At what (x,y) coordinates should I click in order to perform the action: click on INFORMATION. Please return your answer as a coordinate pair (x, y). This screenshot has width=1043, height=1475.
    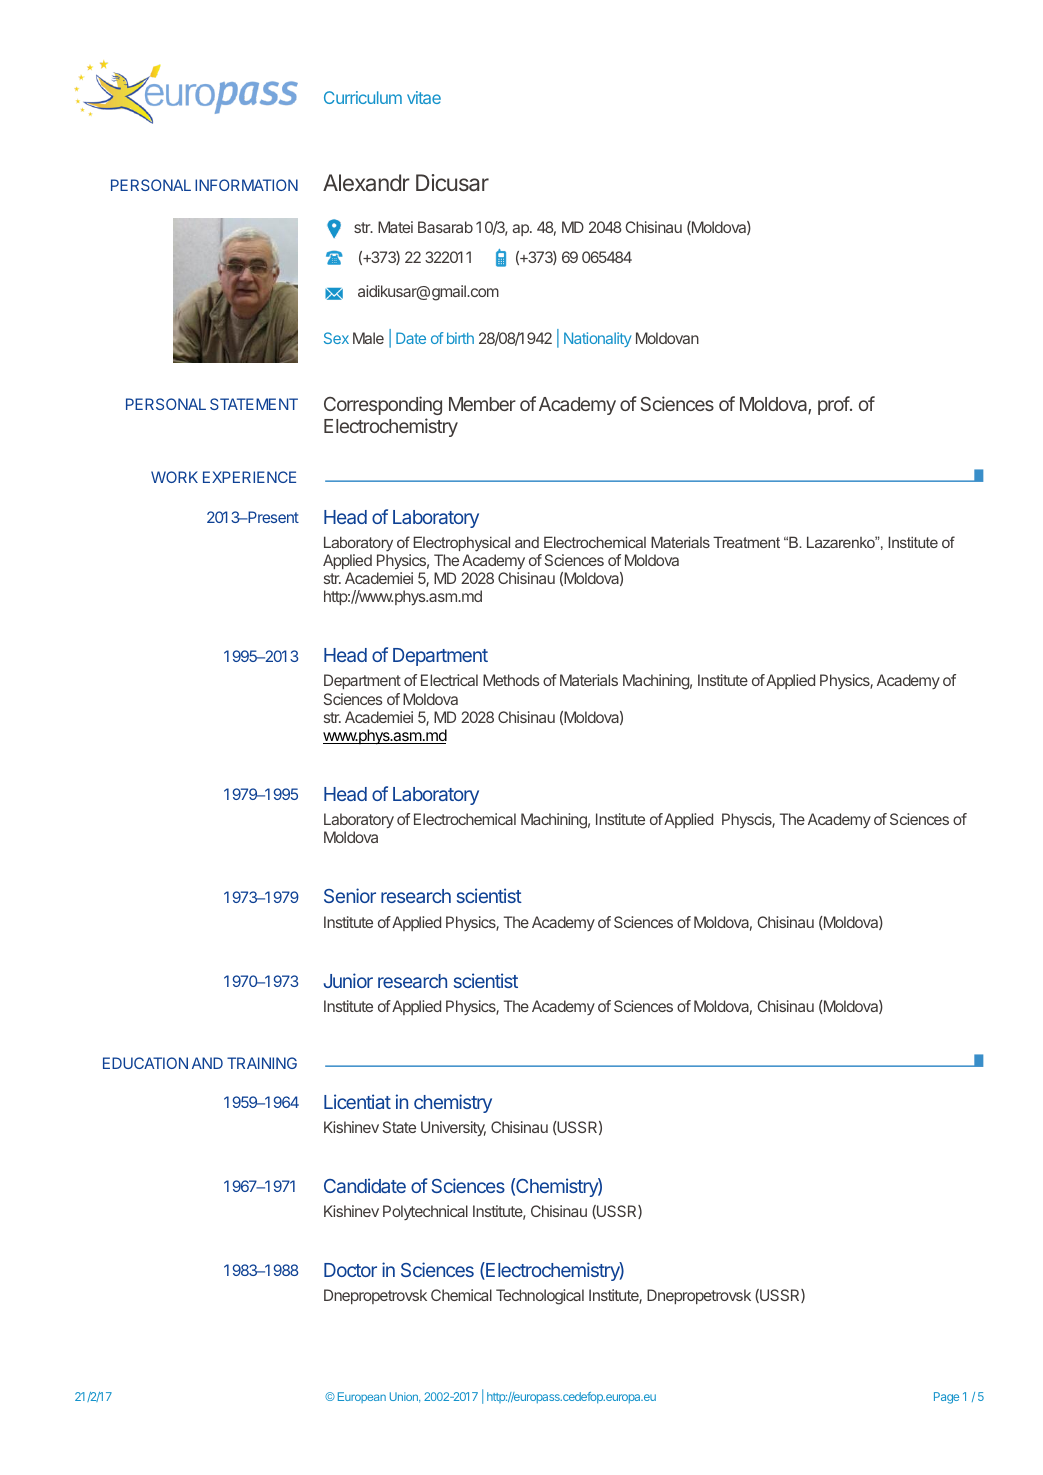
    Looking at the image, I should click on (246, 185).
